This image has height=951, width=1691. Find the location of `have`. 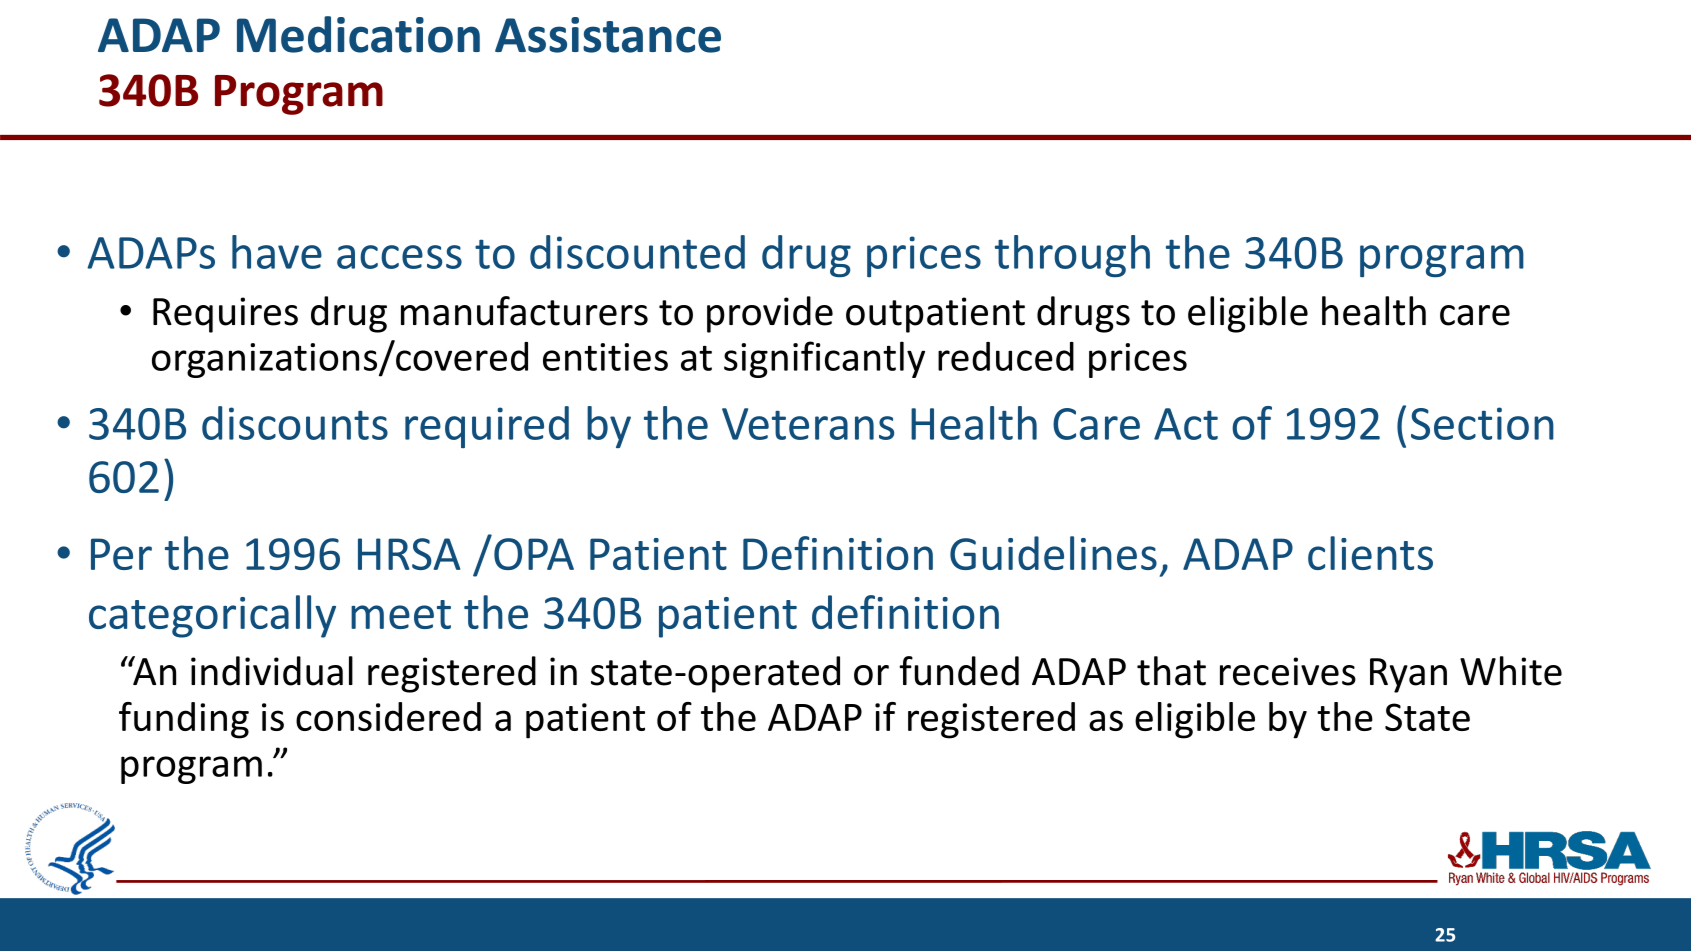

have is located at coordinates (277, 252).
